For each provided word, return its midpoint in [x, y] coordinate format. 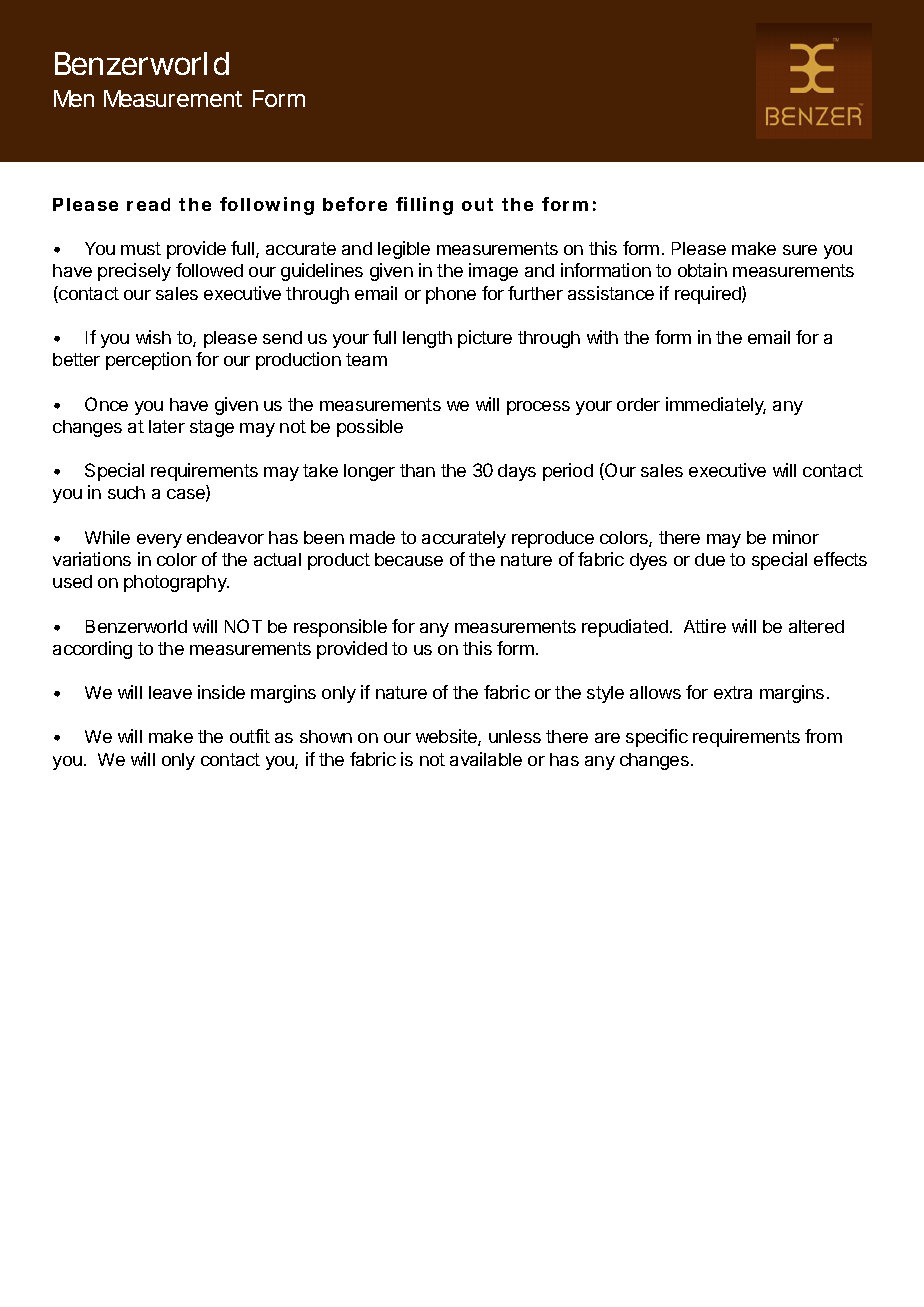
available [486, 759]
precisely [134, 272]
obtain [702, 270]
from [823, 736]
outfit [250, 736]
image [493, 272]
